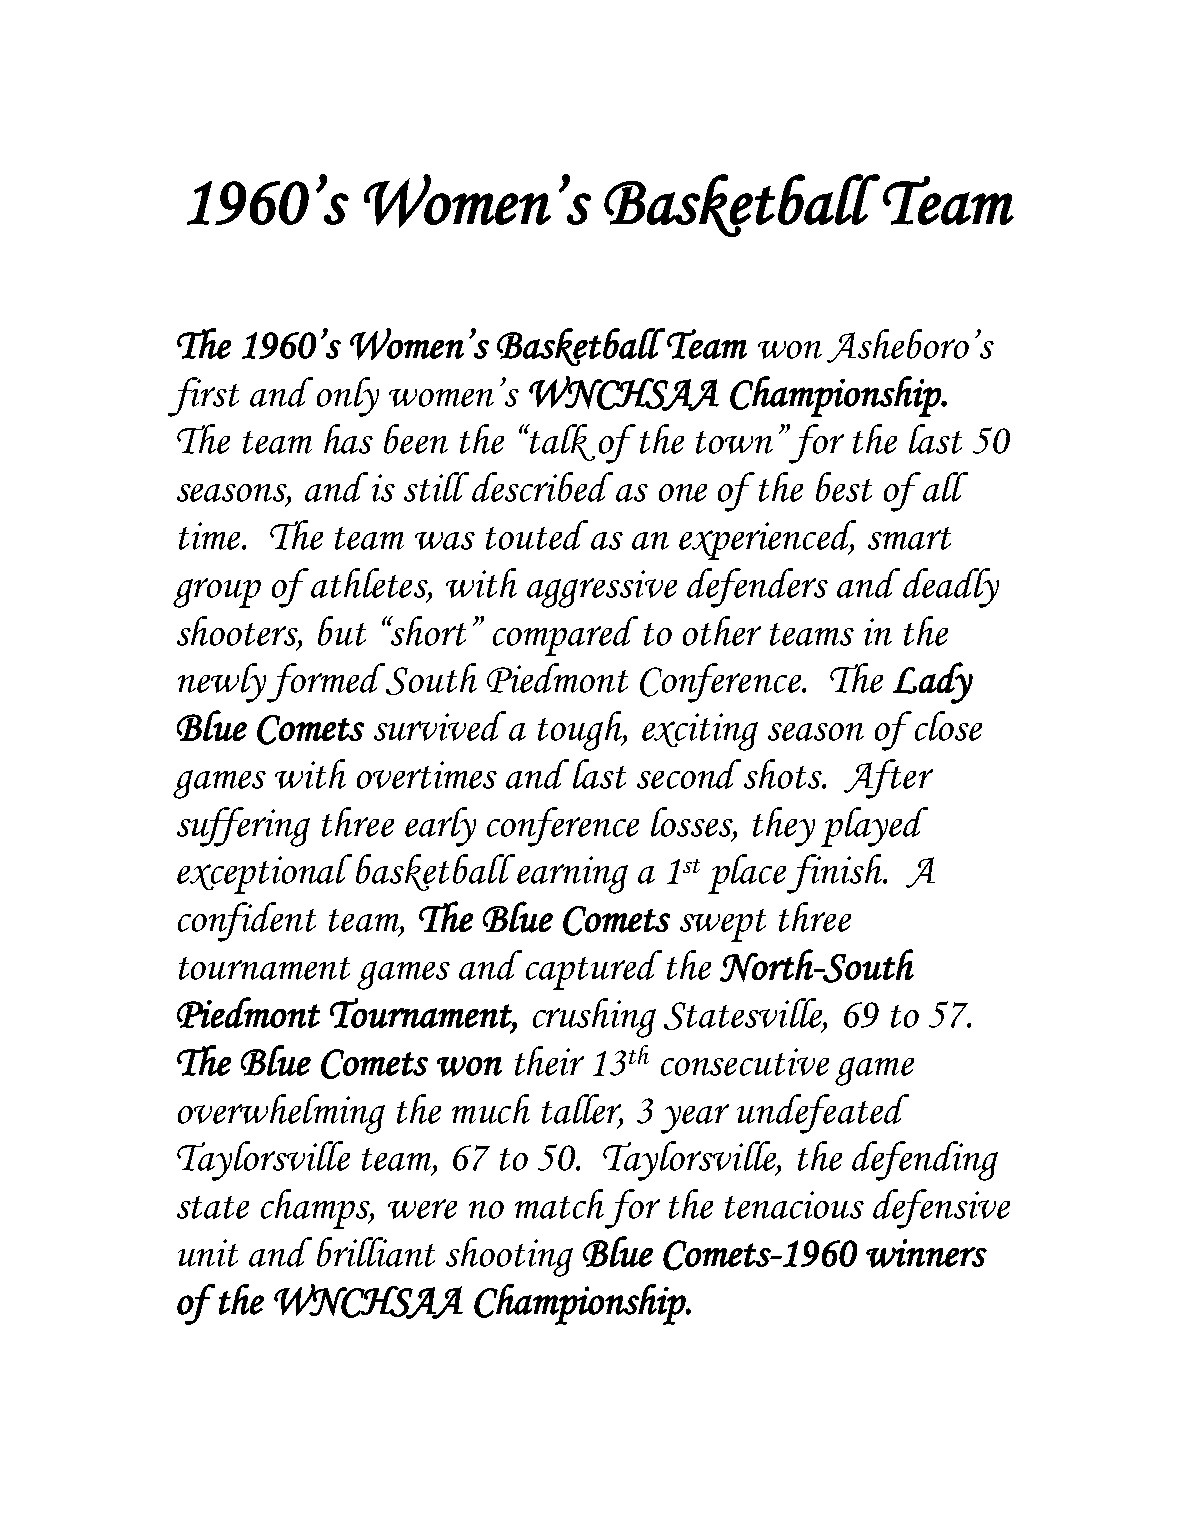 The width and height of the screenshot is (1185, 1533). I want to click on swept, so click(723, 925).
